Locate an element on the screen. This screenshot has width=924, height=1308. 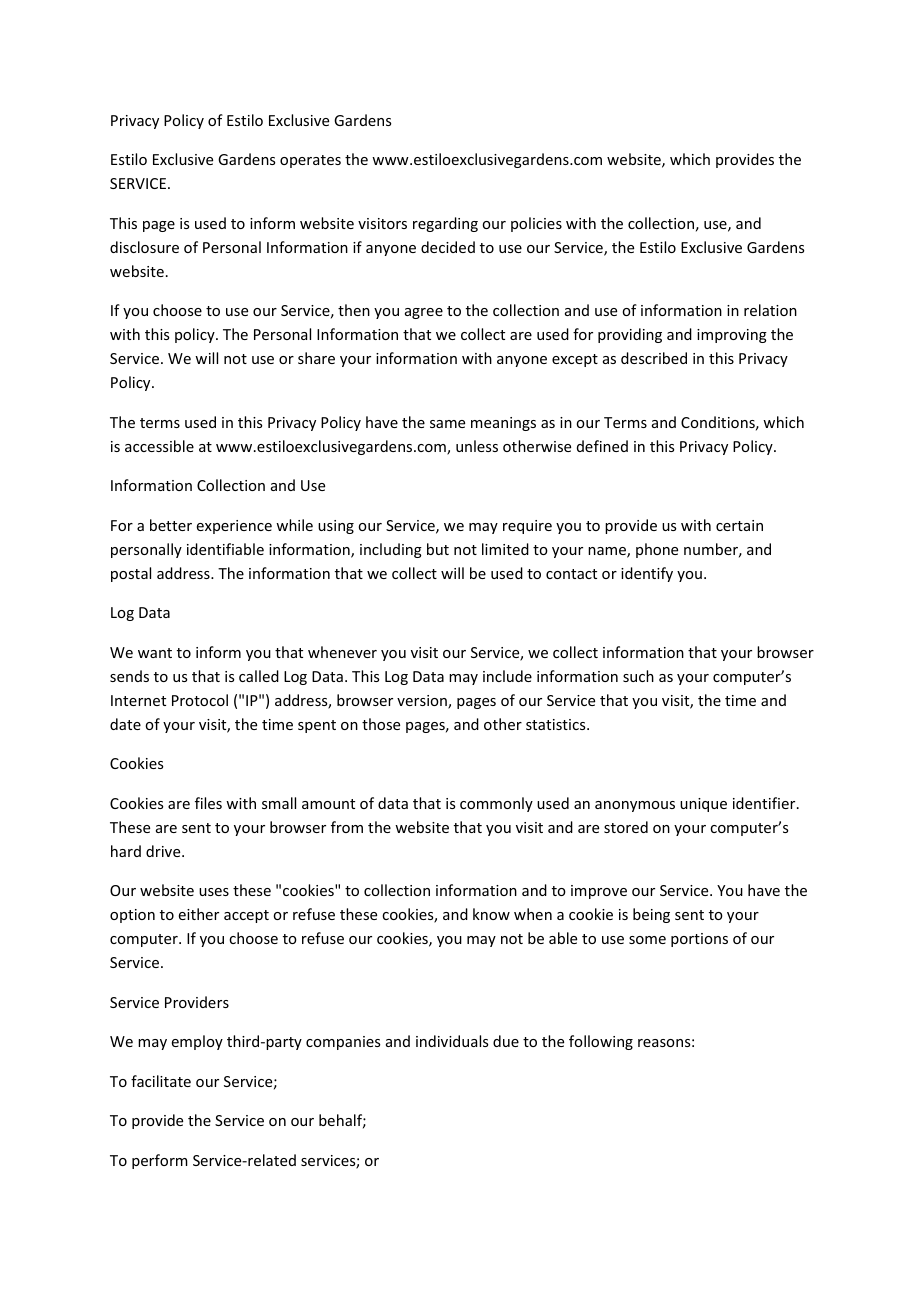
described is located at coordinates (654, 358).
